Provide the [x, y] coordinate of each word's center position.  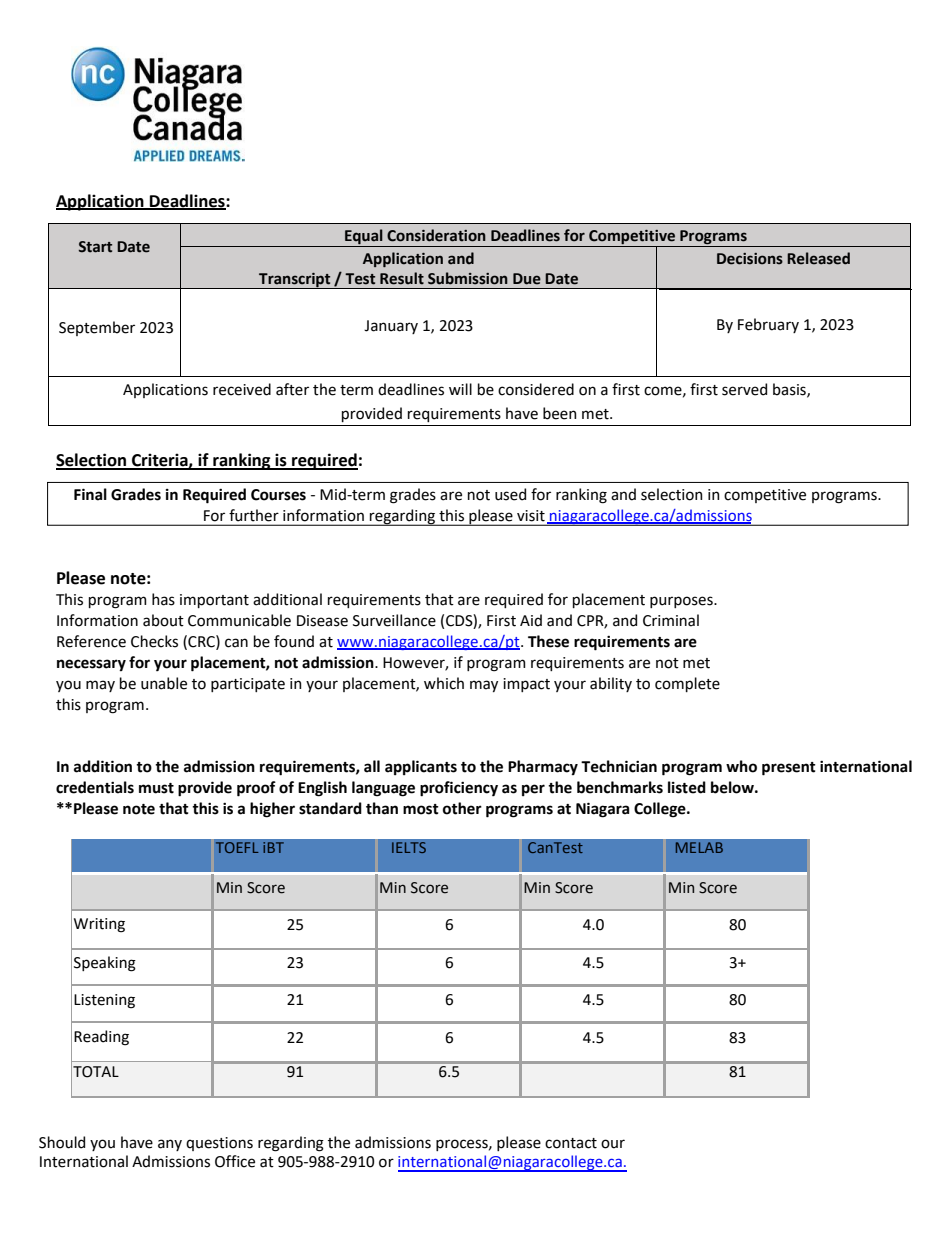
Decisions [750, 259]
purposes [682, 602]
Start [95, 247]
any [170, 1145]
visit [531, 516]
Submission [468, 278]
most [421, 809]
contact [571, 1143]
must [156, 788]
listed [687, 787]
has [163, 599]
